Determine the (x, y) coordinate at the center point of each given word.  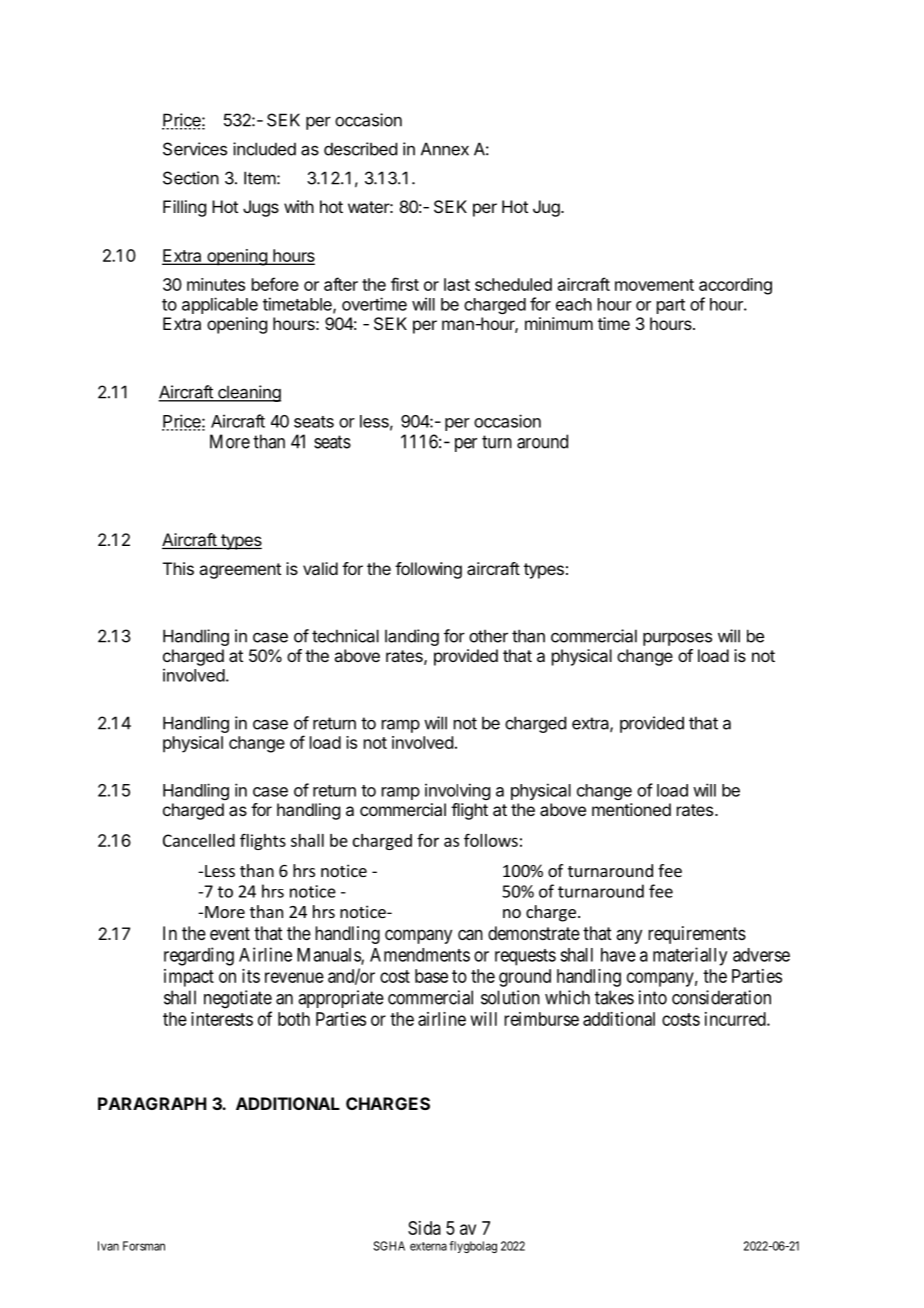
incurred (736, 1019)
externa (428, 1246)
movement (654, 285)
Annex (445, 149)
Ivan (108, 1246)
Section (191, 178)
